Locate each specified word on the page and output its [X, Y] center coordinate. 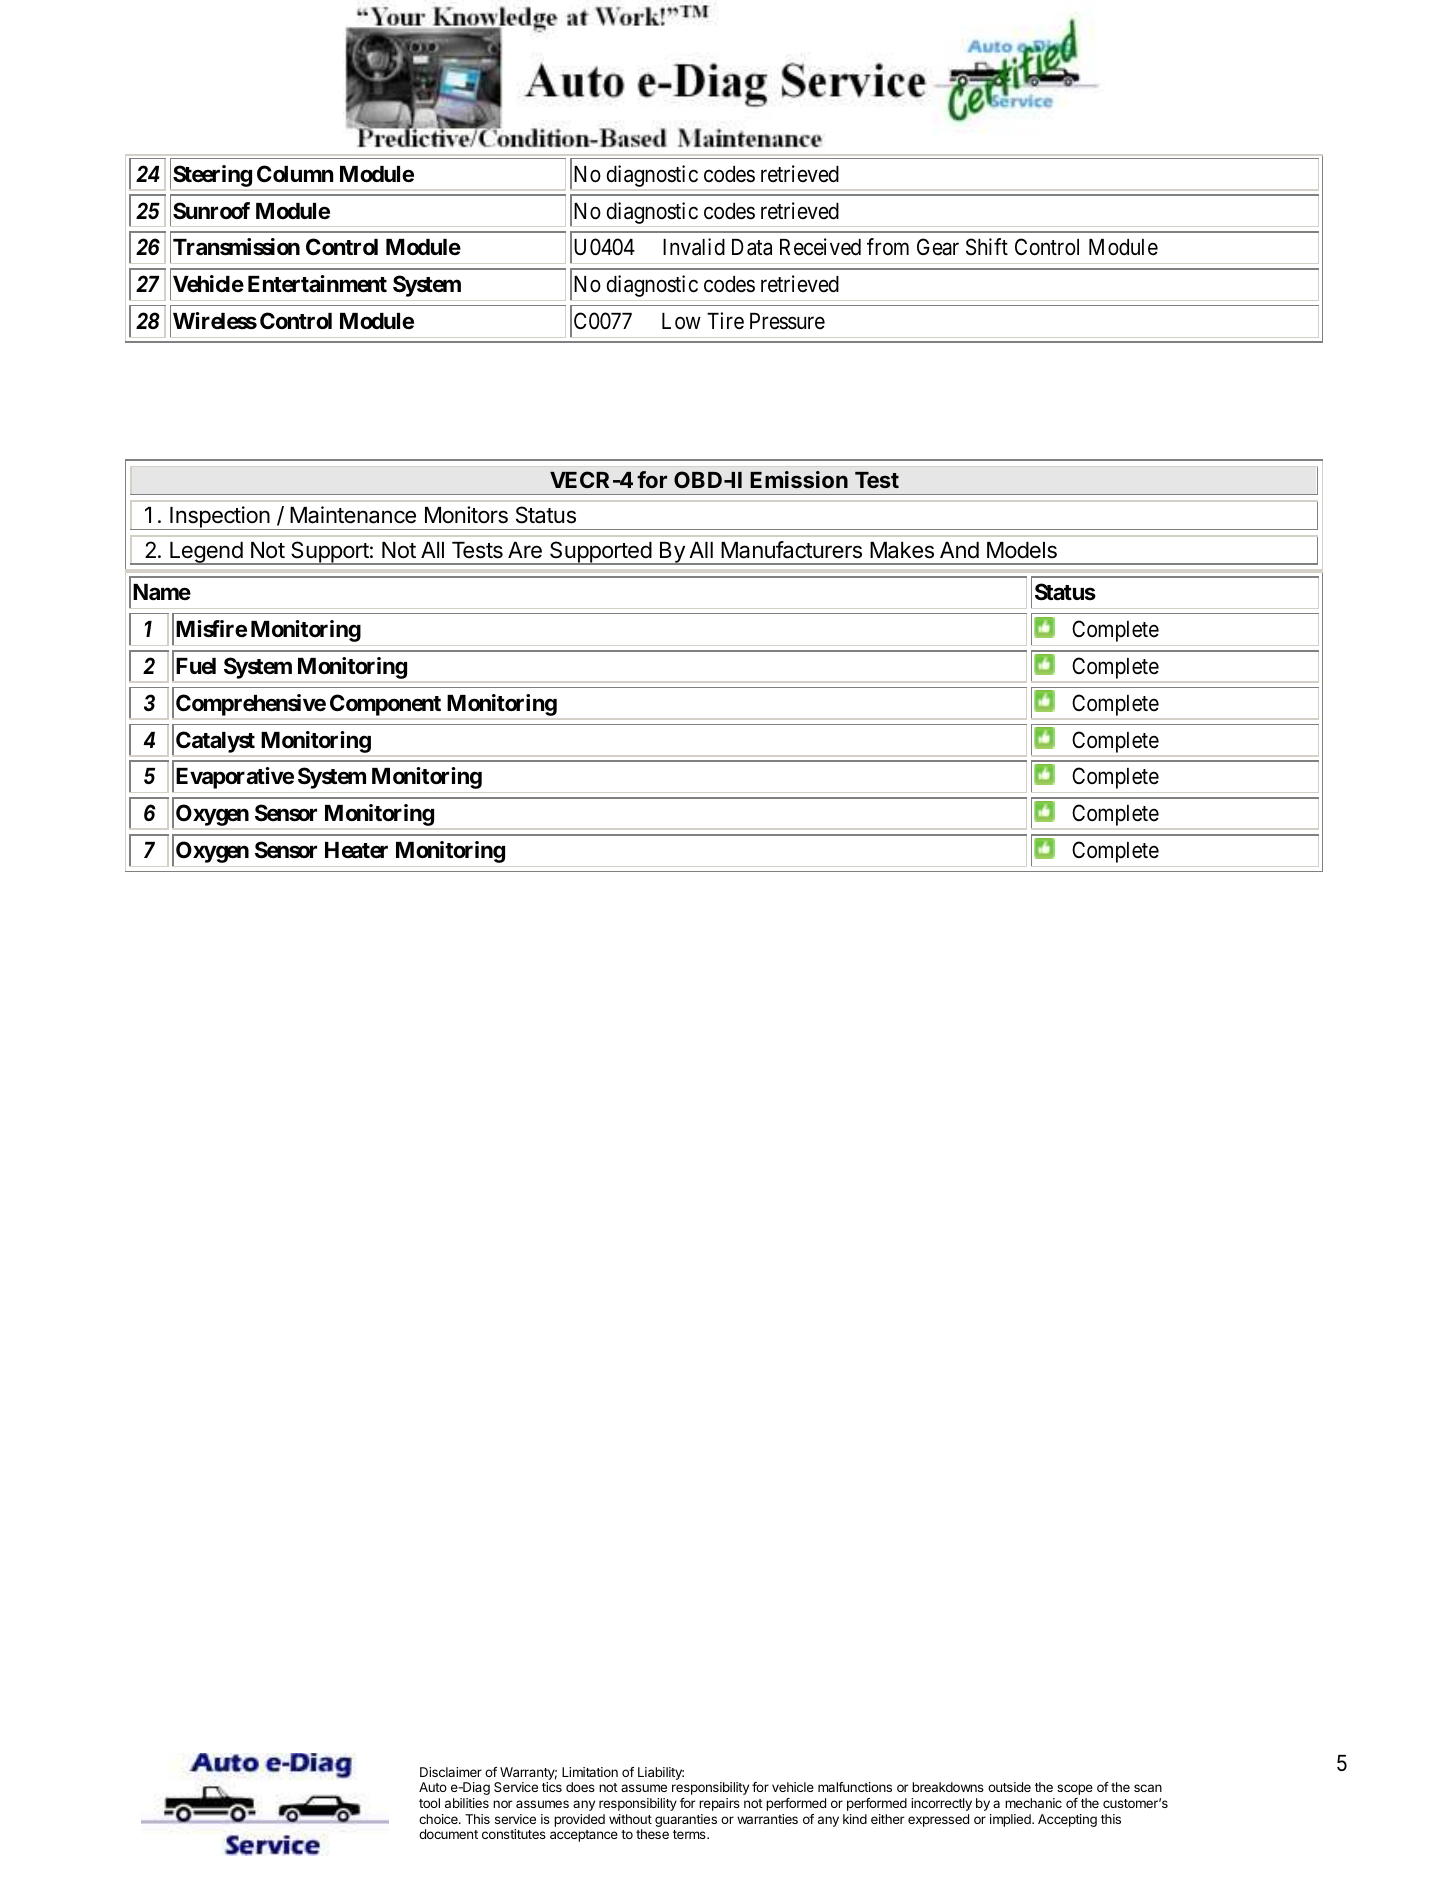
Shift [987, 247]
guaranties [686, 1820]
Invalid [694, 247]
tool [429, 1803]
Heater [356, 850]
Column [295, 173]
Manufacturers [791, 550]
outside [1009, 1787]
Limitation [590, 1772]
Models [1022, 550]
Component [385, 705]
